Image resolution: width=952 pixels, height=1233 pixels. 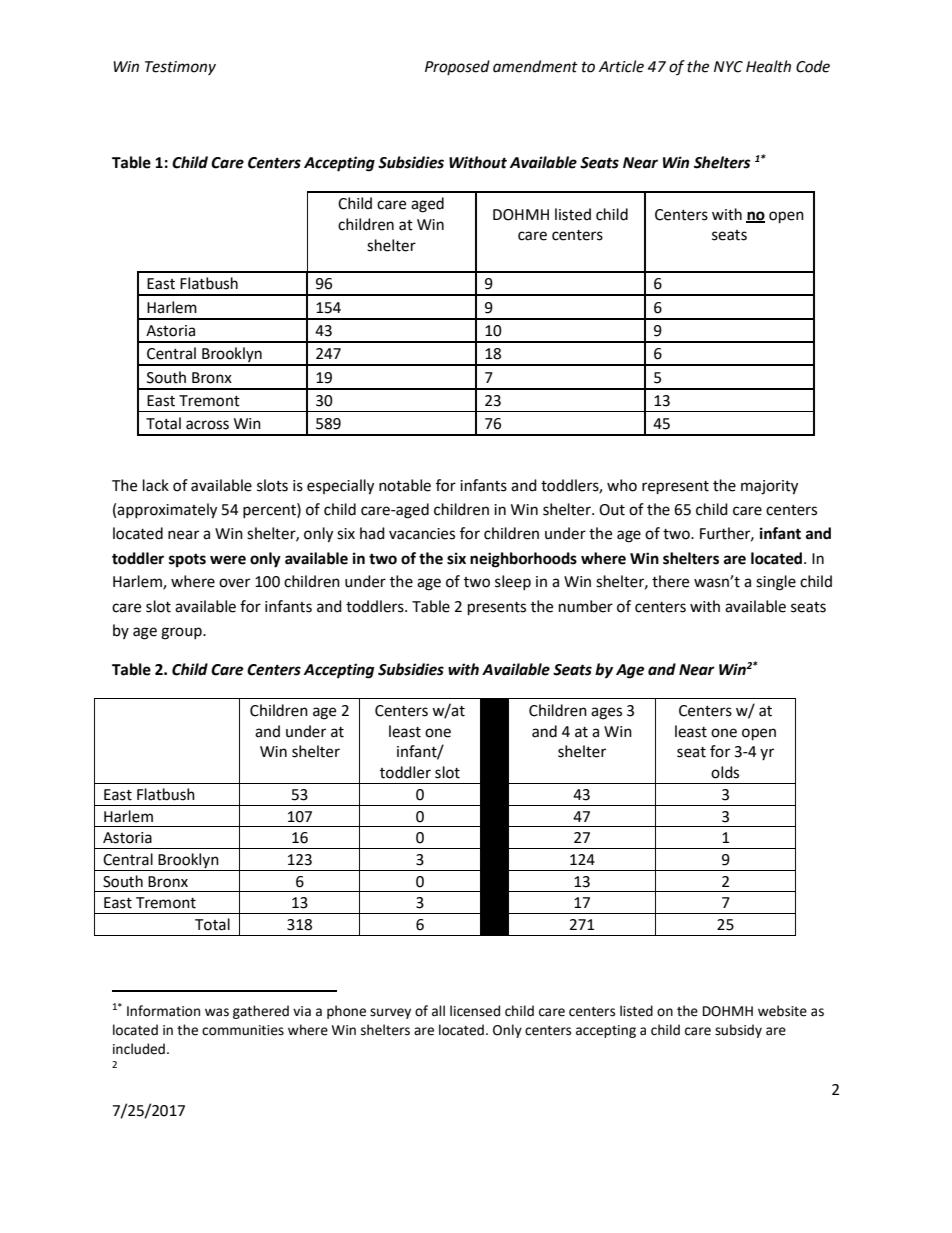 I want to click on NYC, so click(x=728, y=67).
